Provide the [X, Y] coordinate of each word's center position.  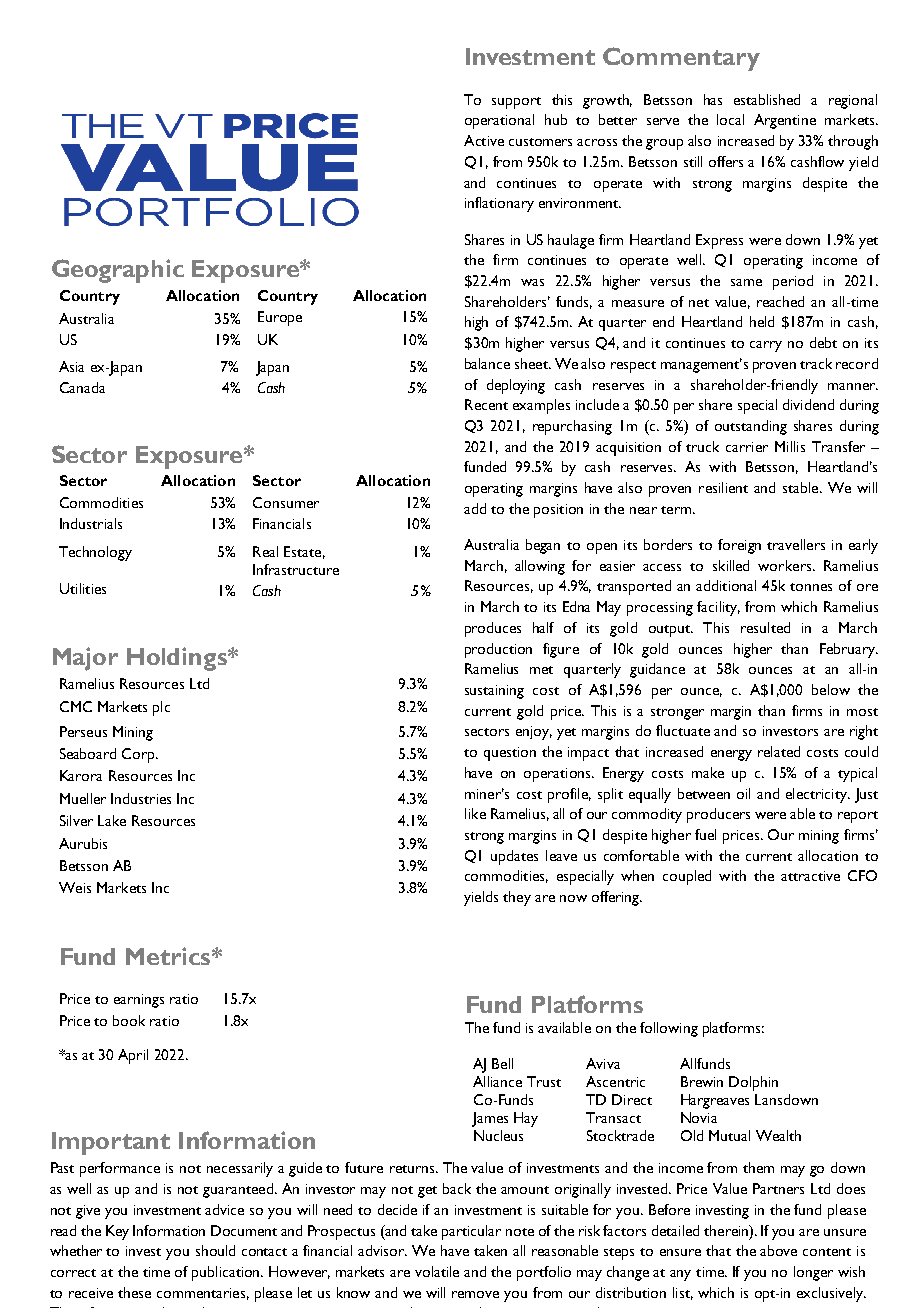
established [767, 99]
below [831, 689]
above [778, 1250]
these [134, 1292]
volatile [437, 1271]
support [516, 103]
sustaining [494, 692]
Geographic [118, 271]
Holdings [178, 659]
